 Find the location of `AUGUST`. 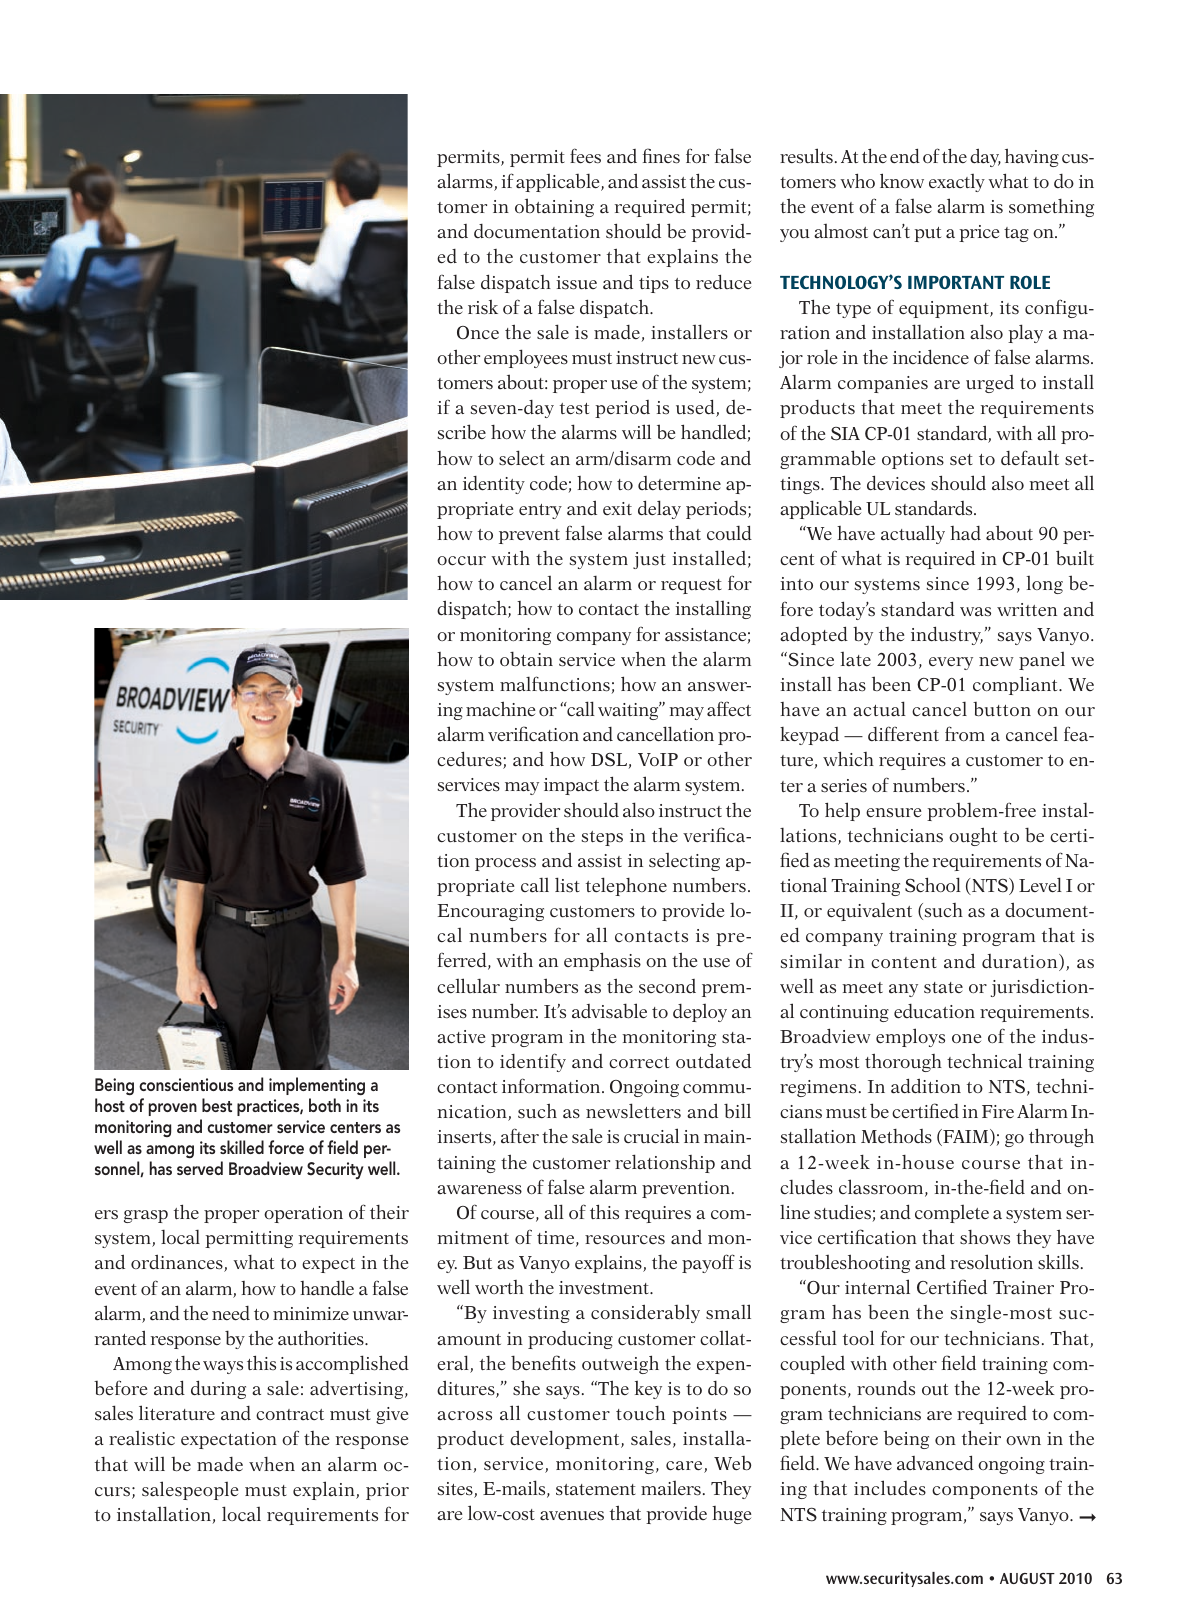

AUGUST is located at coordinates (1027, 1578).
